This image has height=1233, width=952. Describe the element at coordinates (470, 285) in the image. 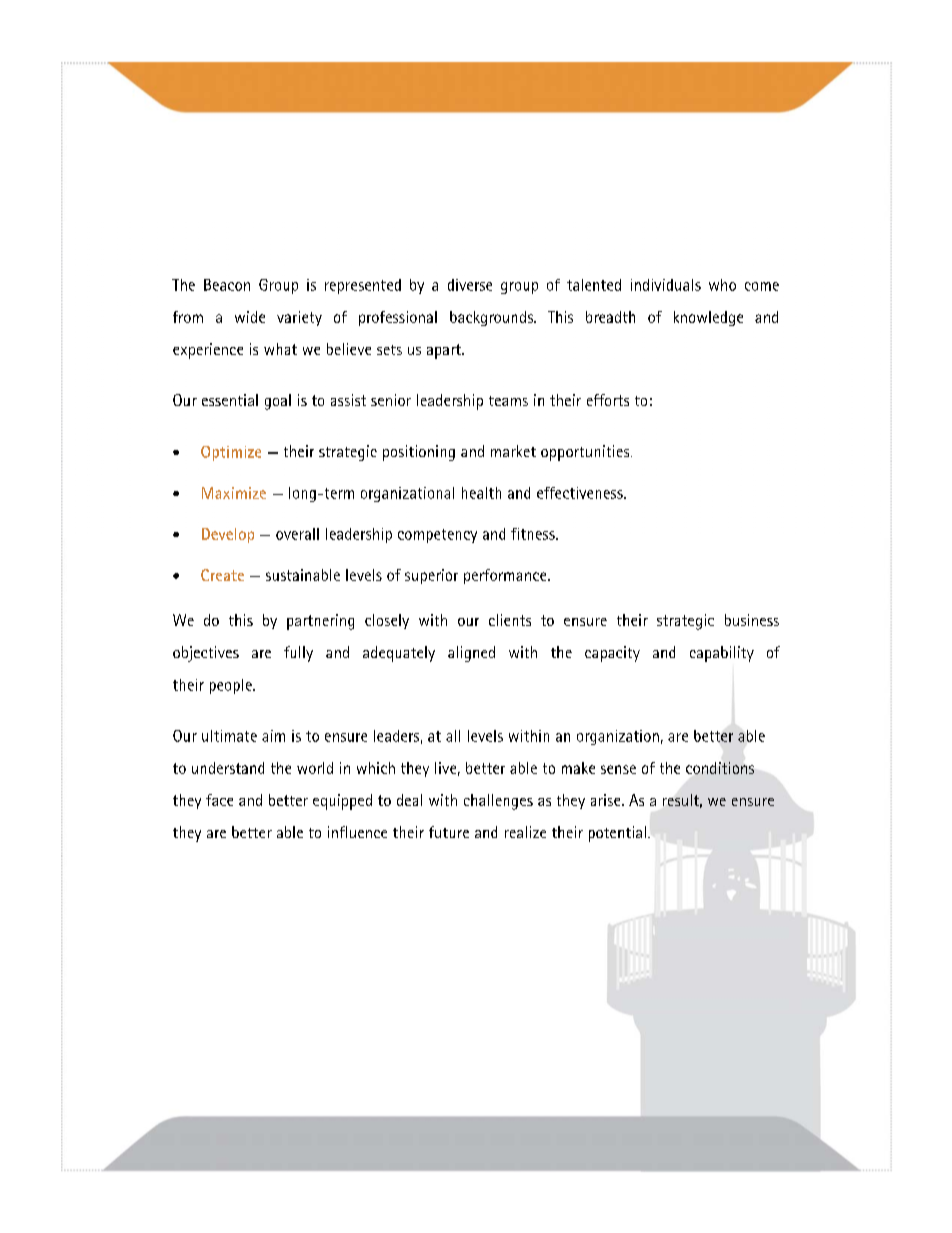

I see `diverse` at that location.
